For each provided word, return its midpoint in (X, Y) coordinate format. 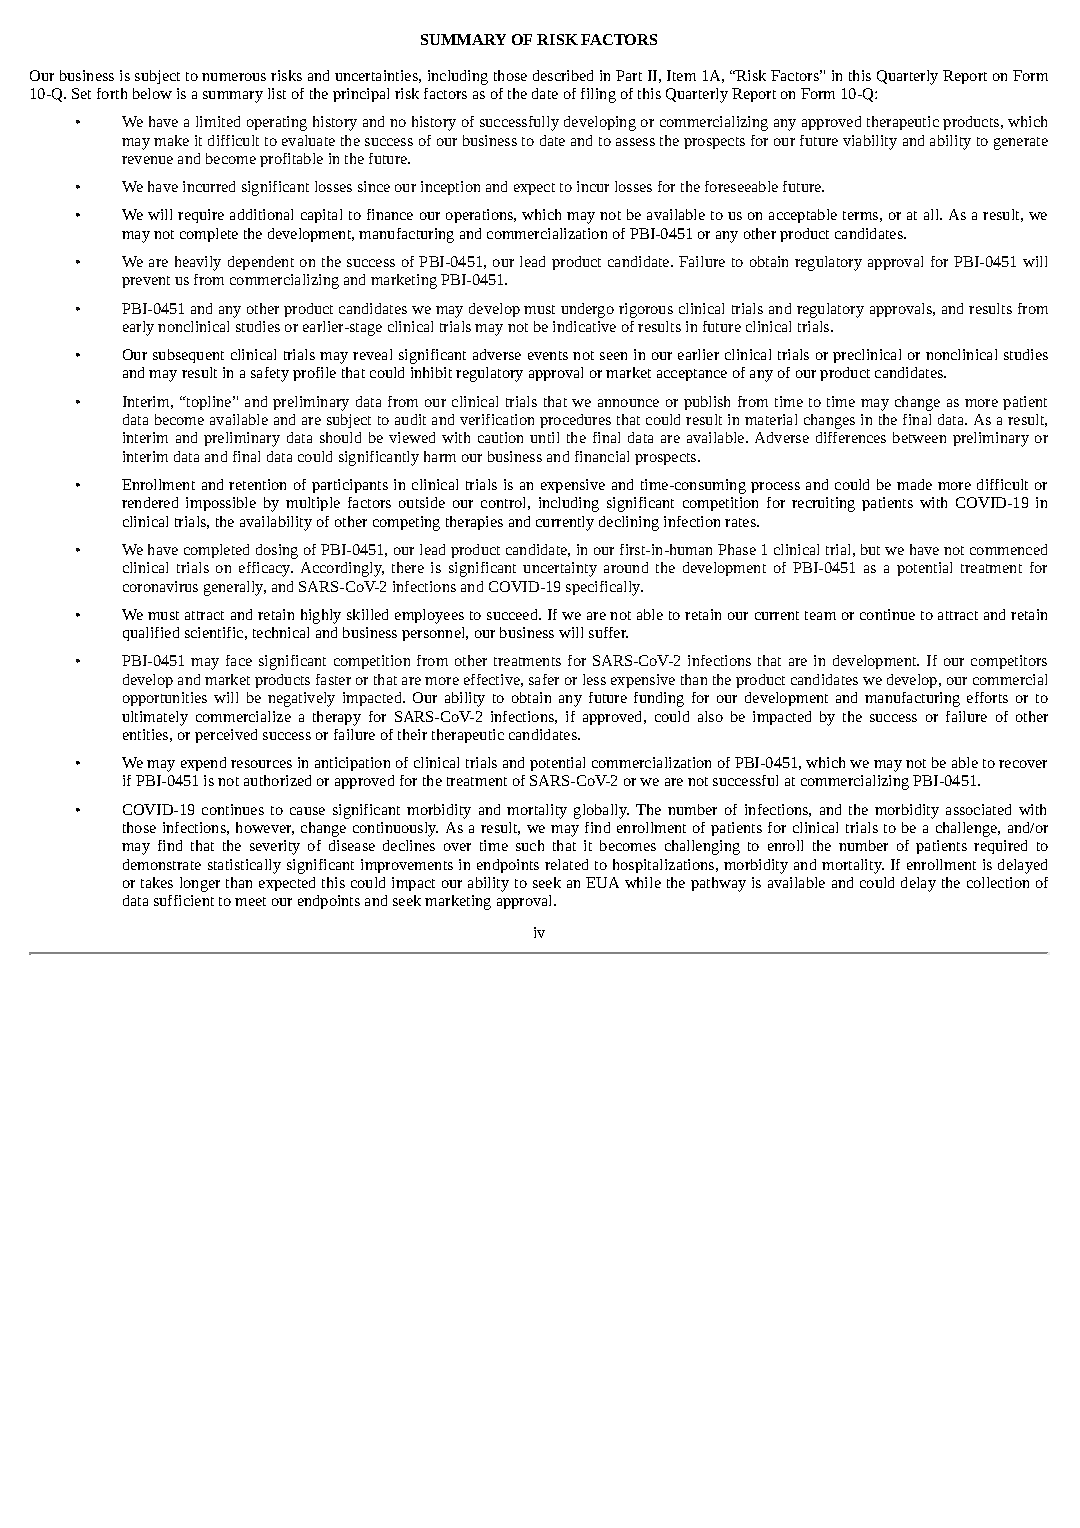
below (152, 93)
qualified (151, 634)
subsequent (188, 356)
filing (598, 95)
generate (1021, 143)
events (548, 355)
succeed (514, 614)
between (919, 437)
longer (200, 884)
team (820, 615)
